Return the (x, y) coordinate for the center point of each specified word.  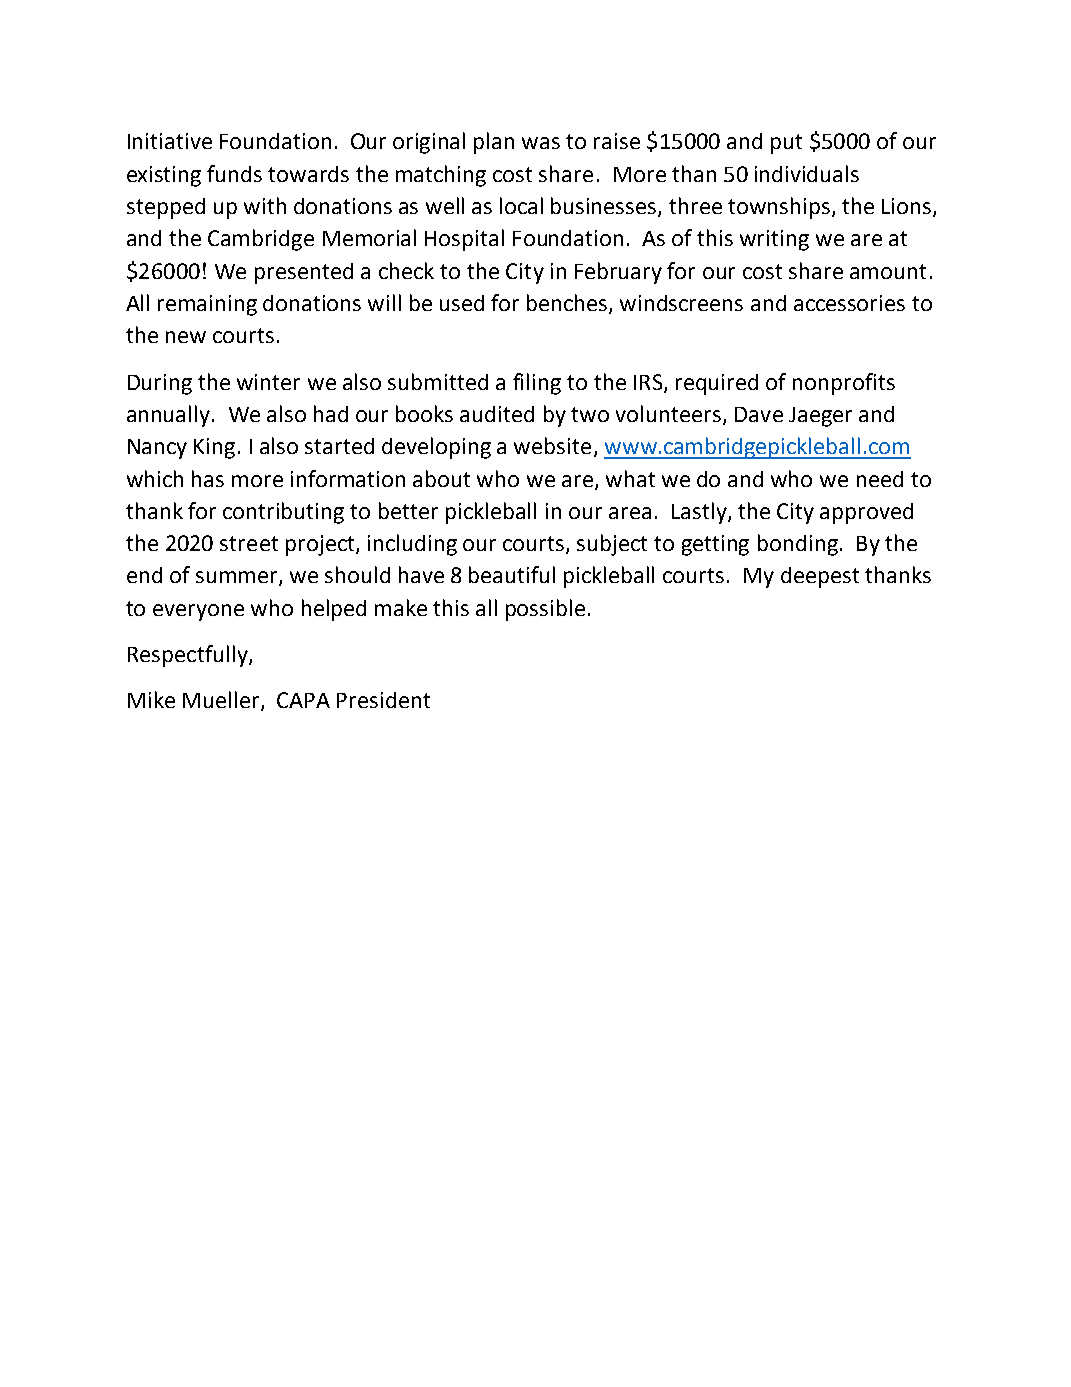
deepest (820, 577)
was (541, 143)
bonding (798, 545)
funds (234, 173)
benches (568, 304)
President (383, 700)
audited (497, 414)
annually (168, 416)
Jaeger (820, 417)
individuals (807, 173)
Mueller (222, 701)
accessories (849, 303)
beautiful (512, 574)
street (249, 543)
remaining (207, 305)
